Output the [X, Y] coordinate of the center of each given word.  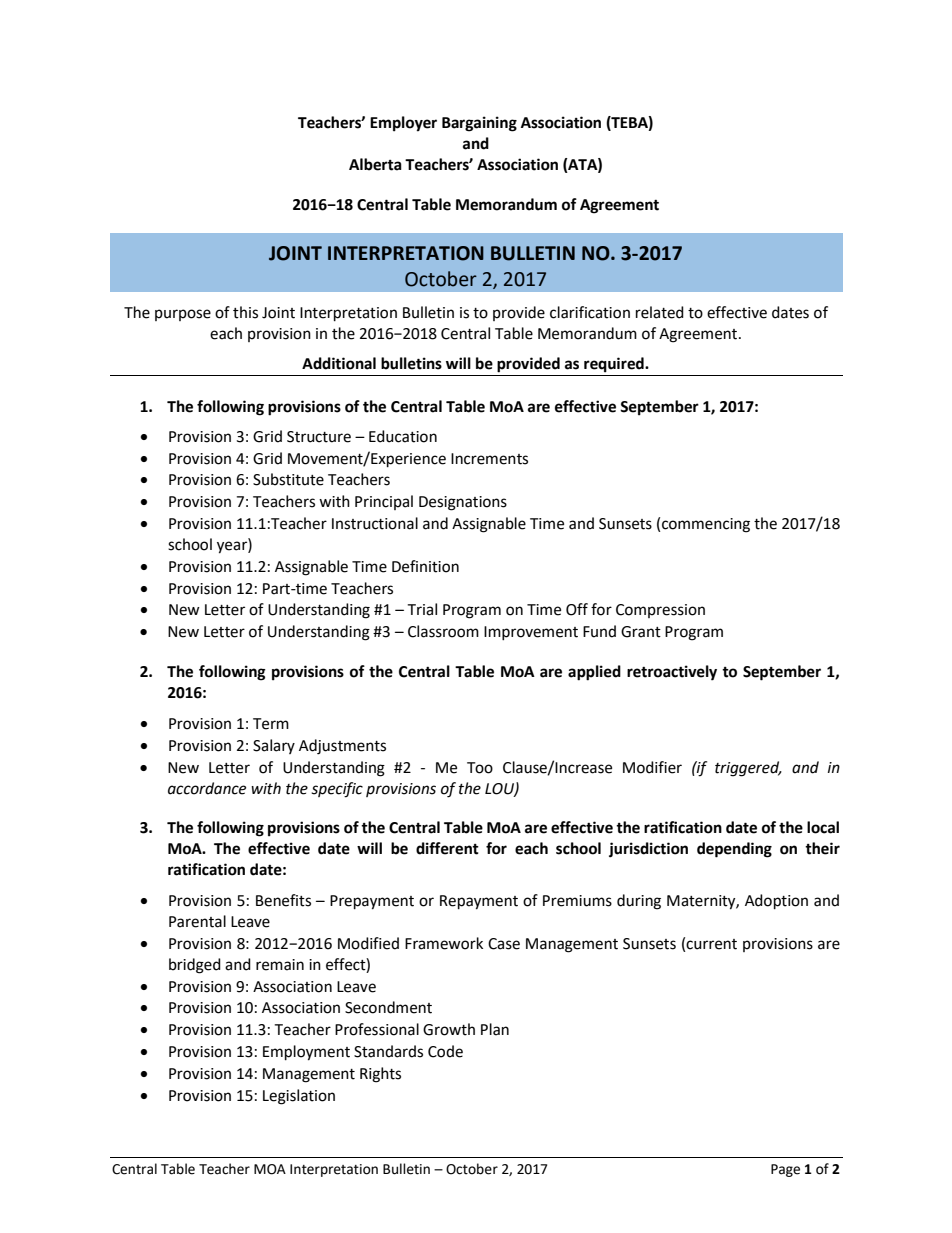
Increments [489, 459]
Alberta [375, 164]
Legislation [299, 1097]
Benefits [283, 900]
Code [445, 1051]
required [615, 365]
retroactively [672, 673]
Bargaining [479, 124]
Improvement [531, 633]
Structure [319, 437]
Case [504, 944]
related [660, 312]
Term [271, 724]
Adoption [776, 902]
